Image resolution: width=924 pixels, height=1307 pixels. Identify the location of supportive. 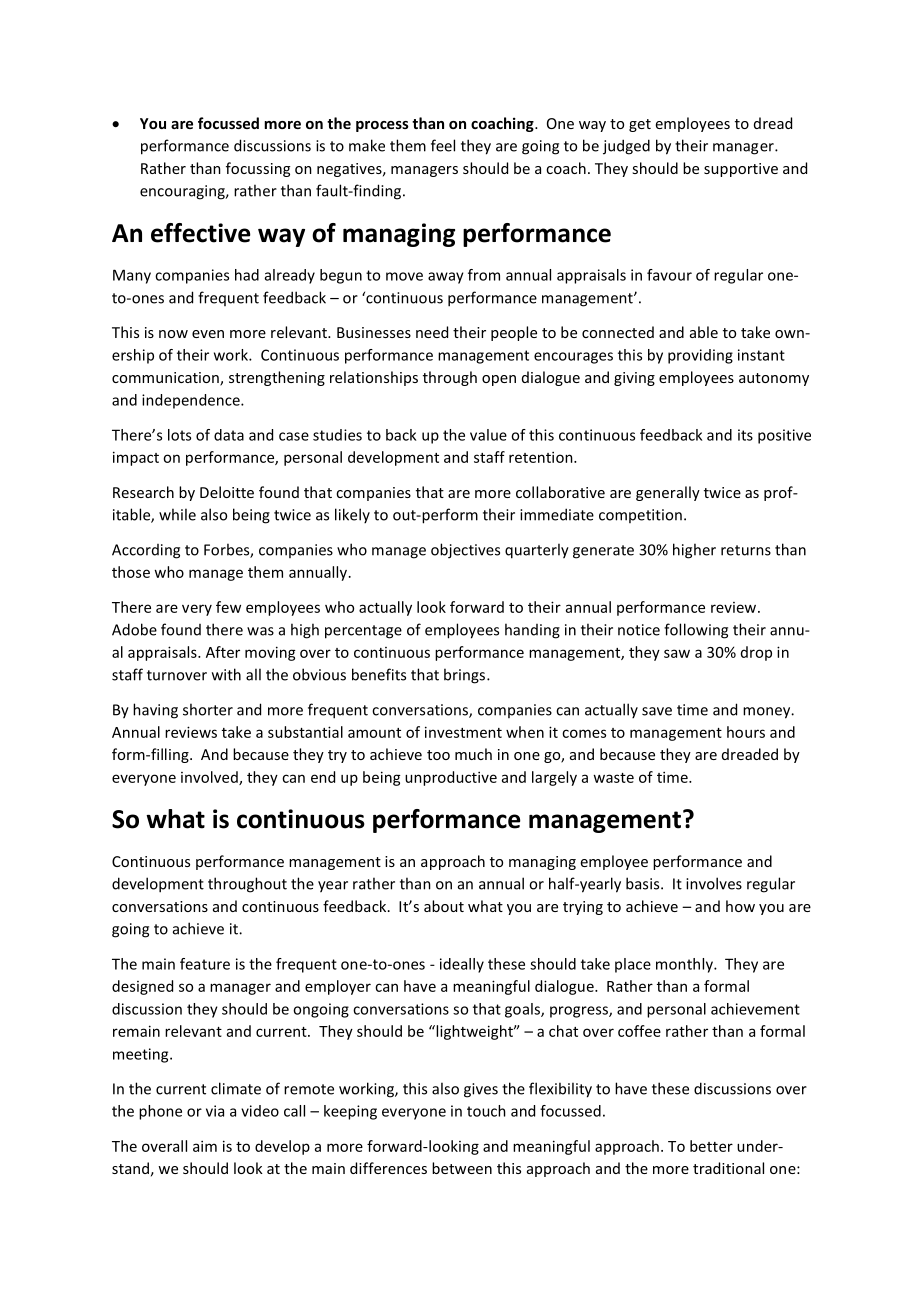
(741, 170).
